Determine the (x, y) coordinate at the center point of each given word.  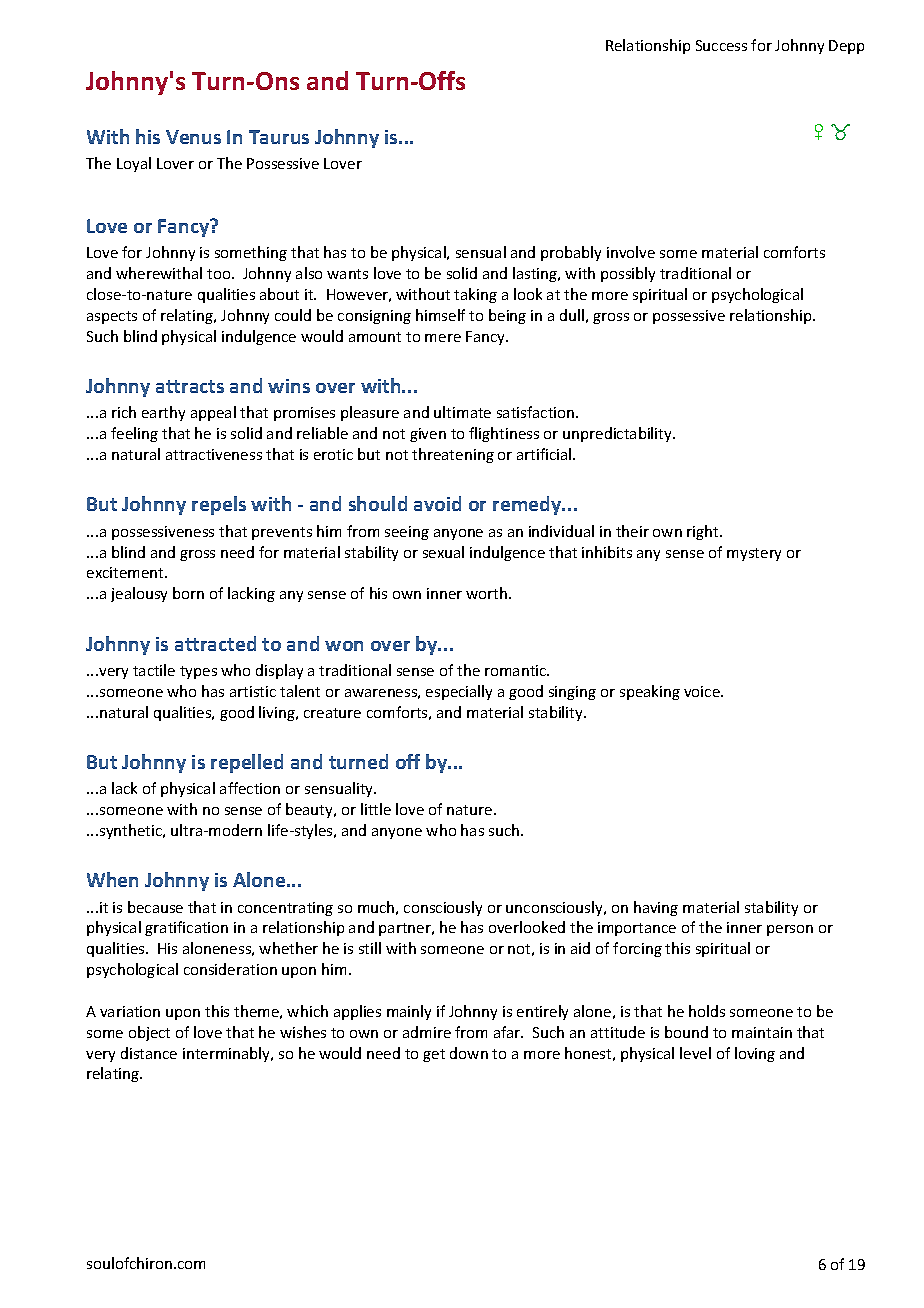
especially (459, 692)
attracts (190, 386)
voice (703, 691)
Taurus (279, 137)
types (198, 672)
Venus (193, 137)
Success (721, 45)
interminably (228, 1054)
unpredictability (618, 434)
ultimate (462, 412)
